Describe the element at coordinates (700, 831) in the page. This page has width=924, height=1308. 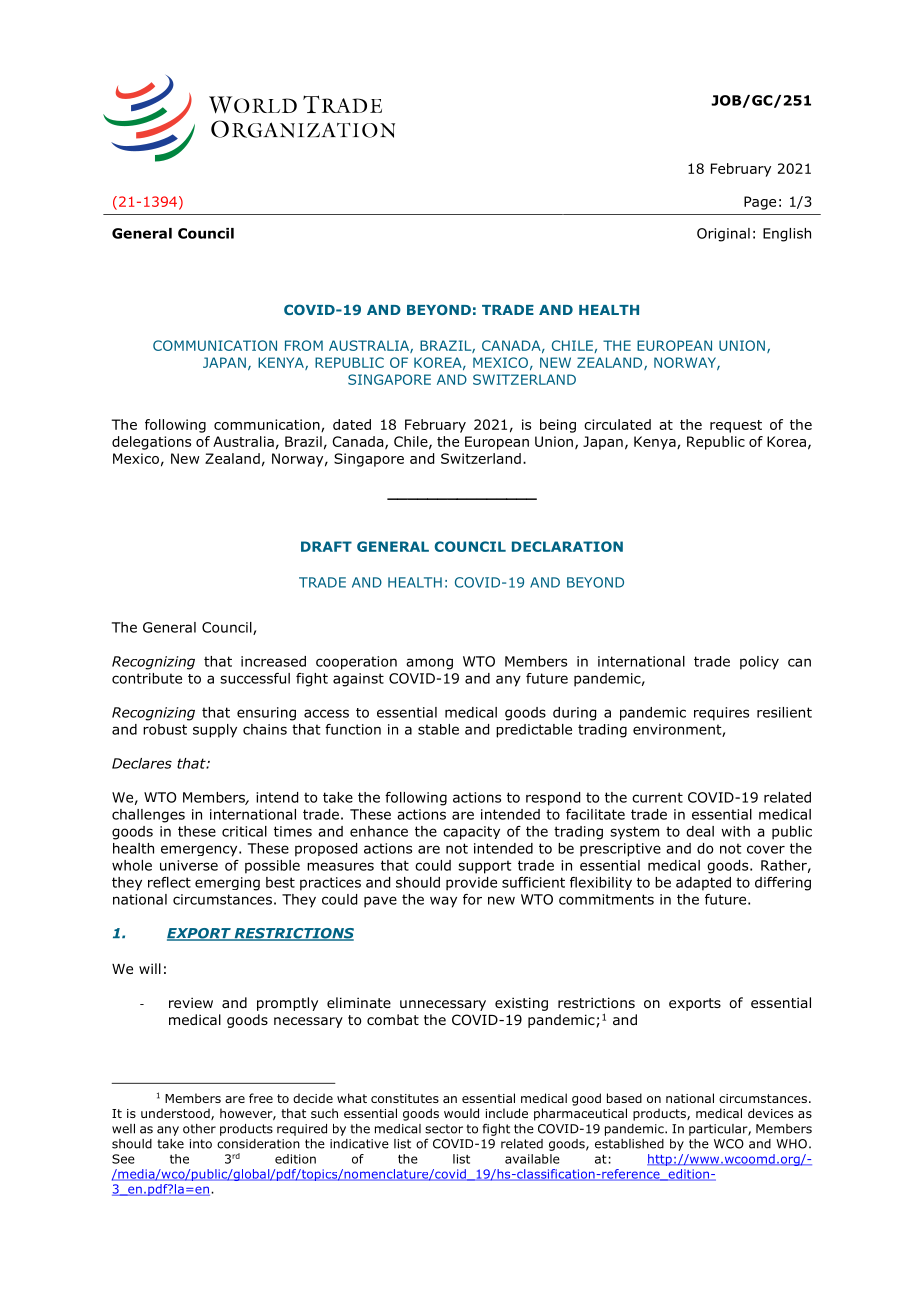
I see `deal` at that location.
